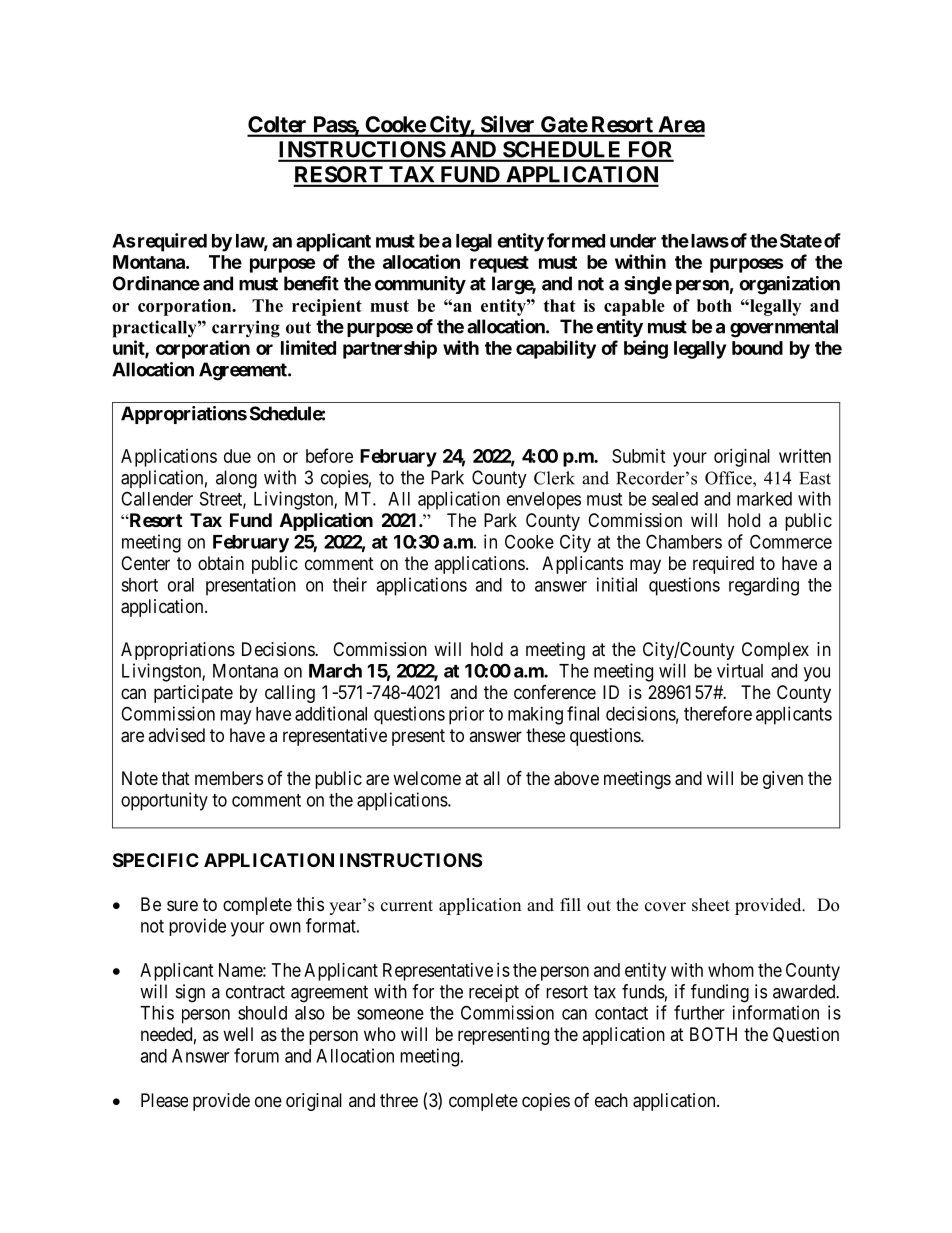  Describe the element at coordinates (718, 713) in the screenshot. I see `therefore` at that location.
